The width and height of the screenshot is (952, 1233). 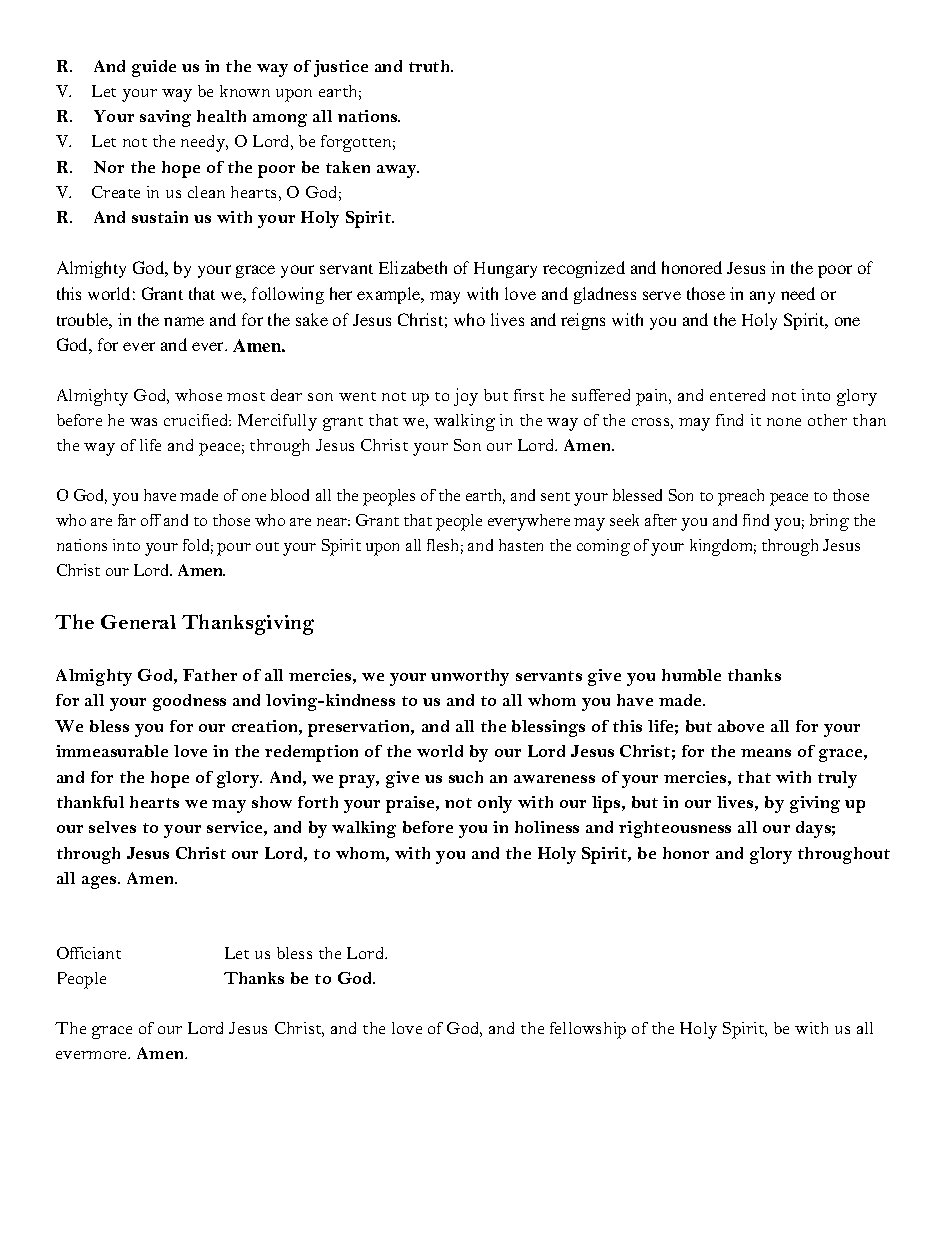 I want to click on any, so click(x=762, y=297).
